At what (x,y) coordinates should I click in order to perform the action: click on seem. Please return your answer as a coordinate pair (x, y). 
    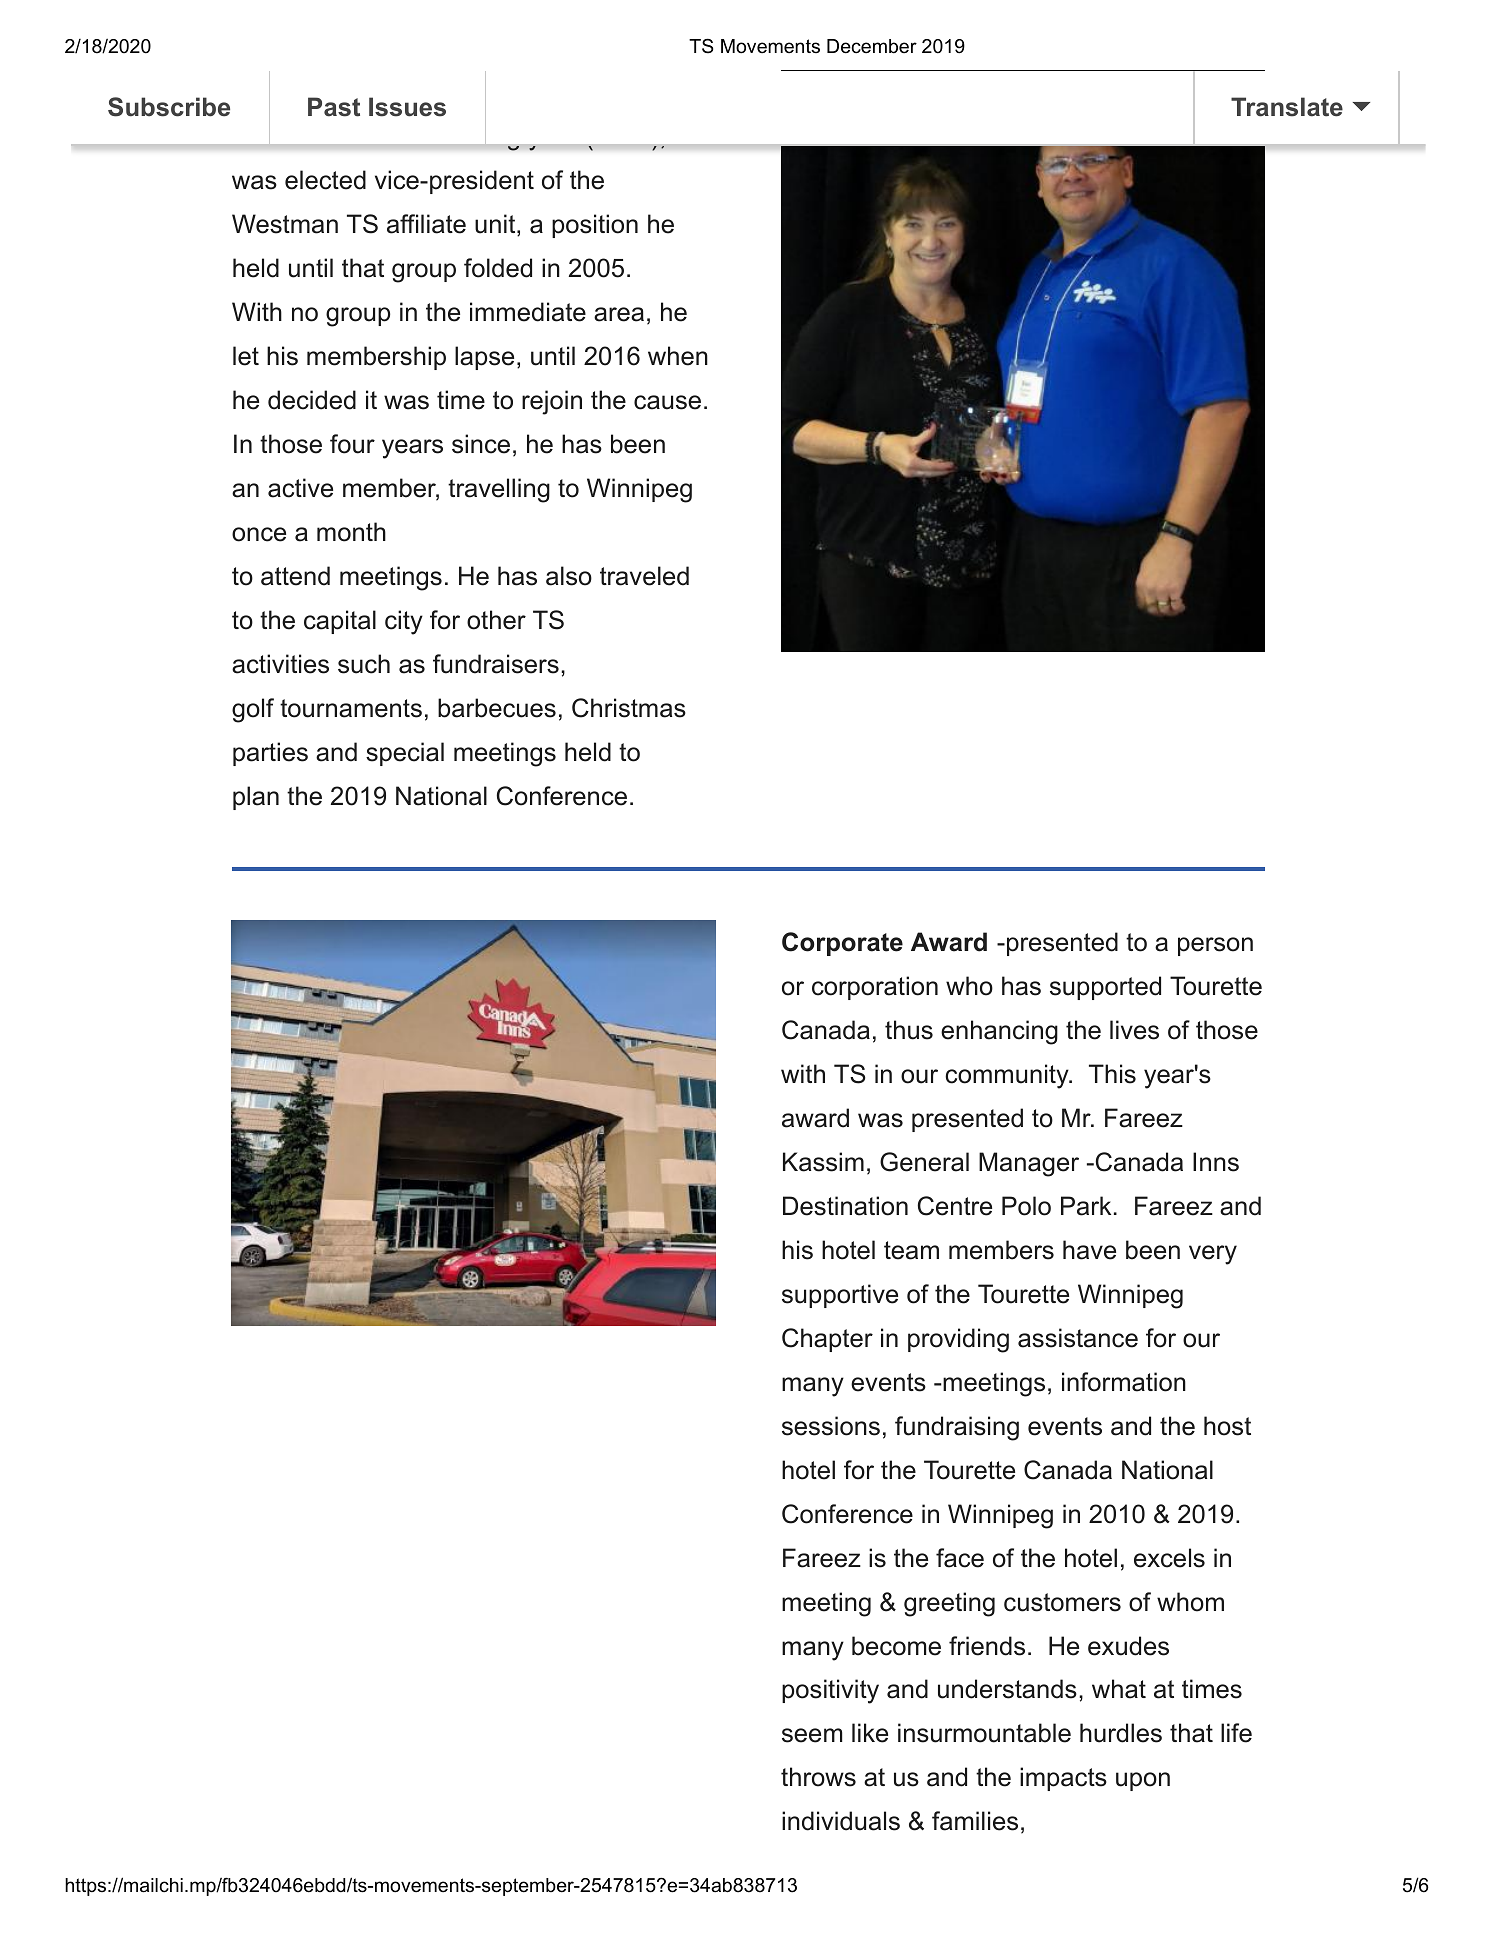
    Looking at the image, I should click on (812, 1735).
